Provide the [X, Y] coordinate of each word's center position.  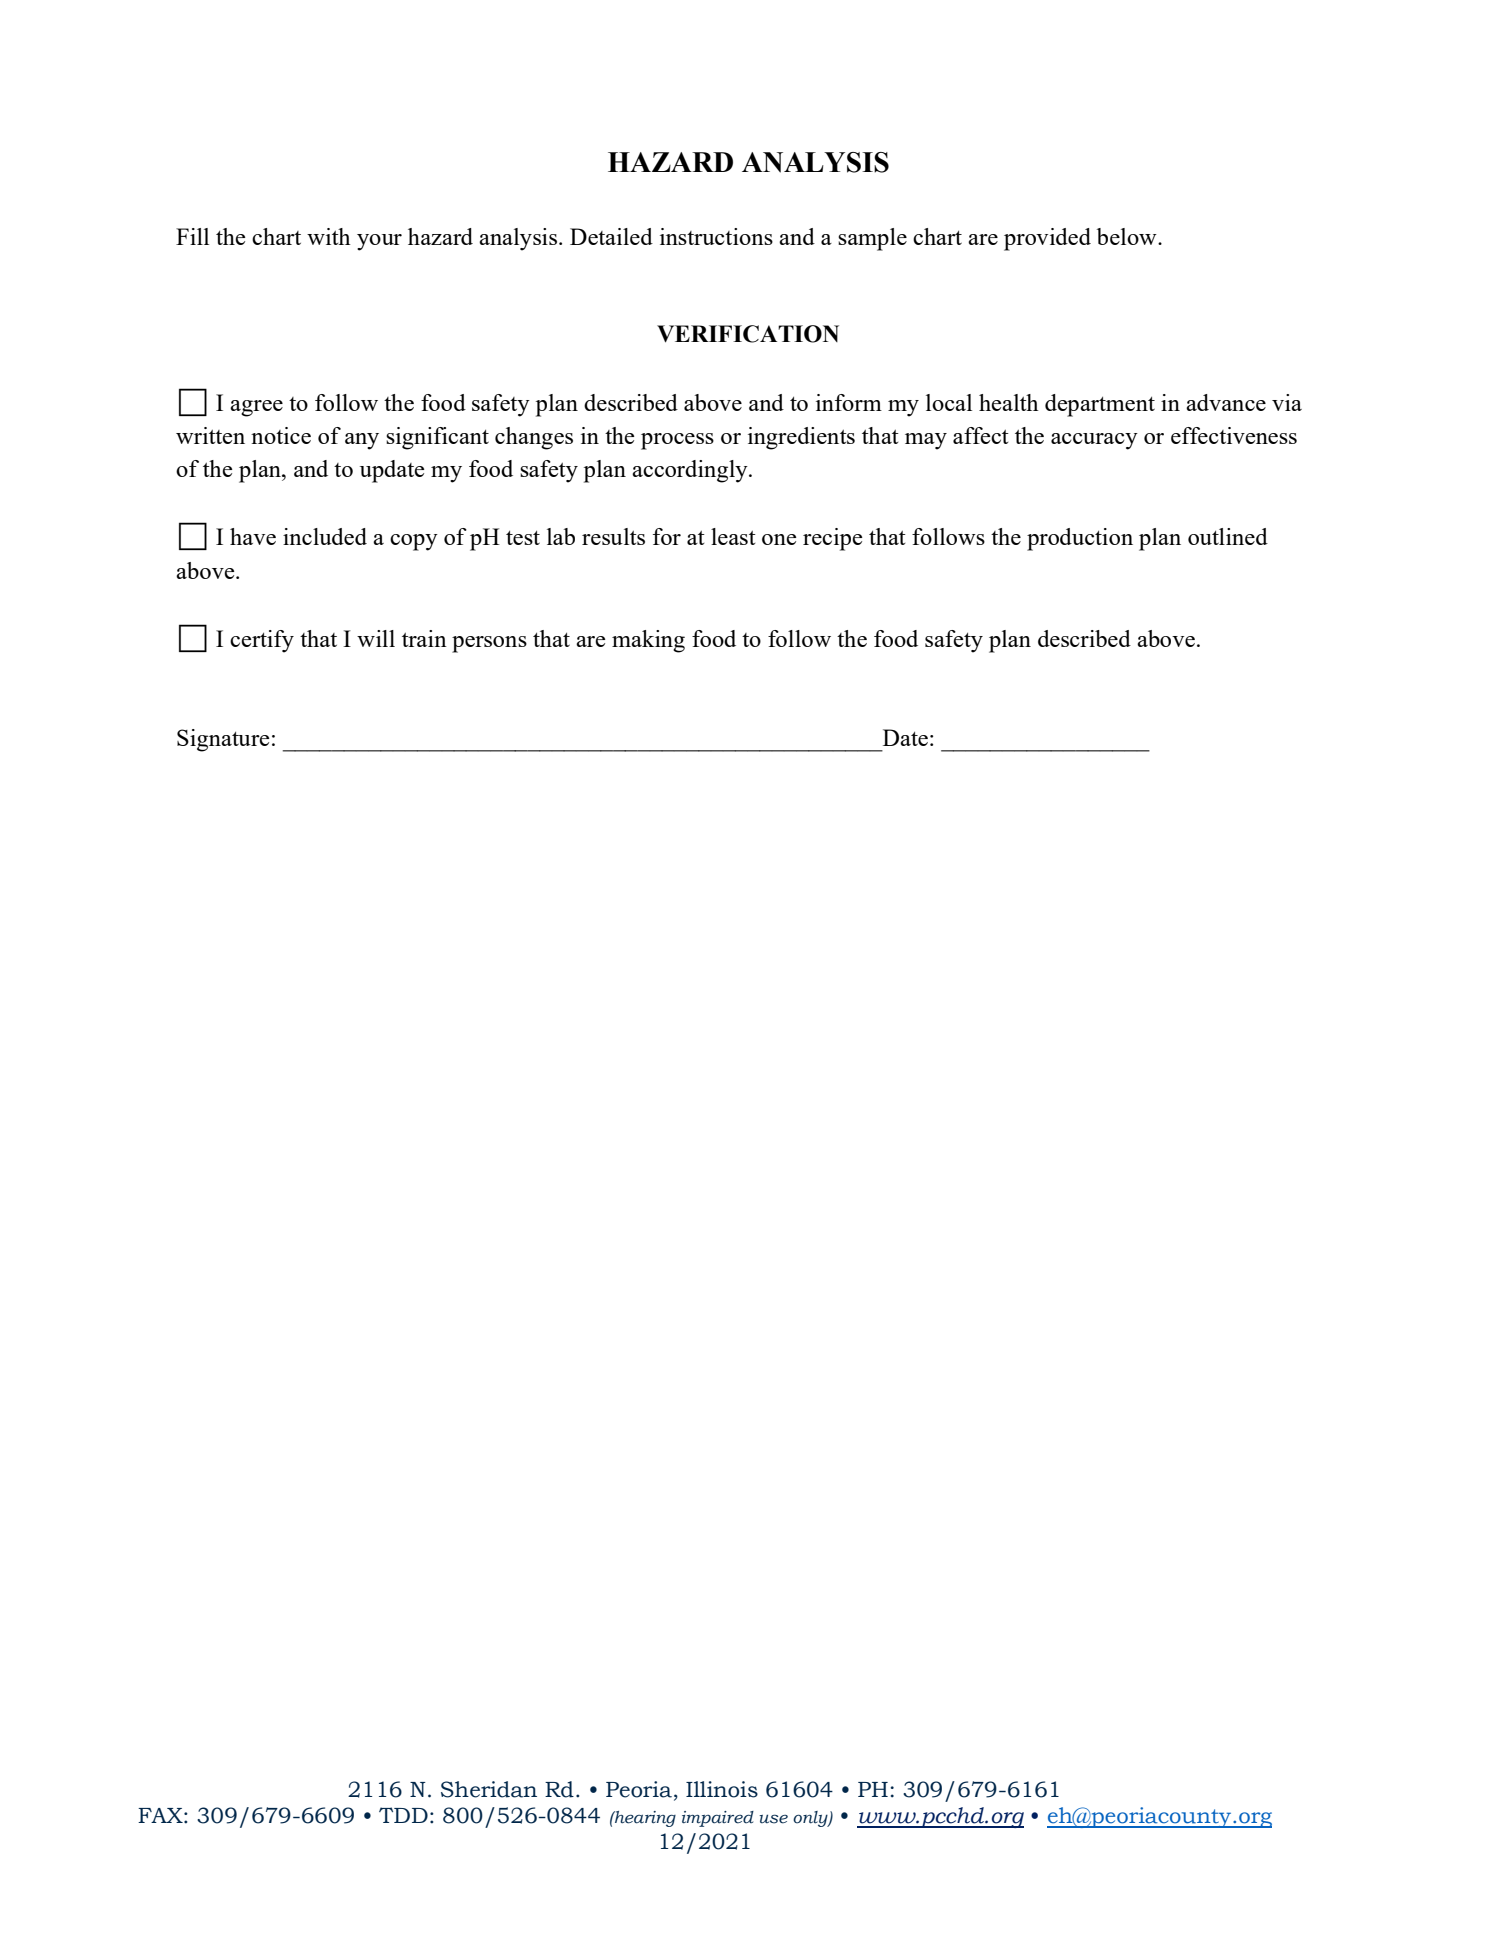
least [733, 536]
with [329, 236]
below [1128, 236]
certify [262, 641]
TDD [403, 1815]
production [1080, 539]
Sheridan [489, 1789]
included [325, 536]
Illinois [722, 1789]
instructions [716, 236]
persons [489, 644]
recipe [832, 539]
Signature [223, 740]
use [773, 1819]
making [648, 641]
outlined [1228, 536]
